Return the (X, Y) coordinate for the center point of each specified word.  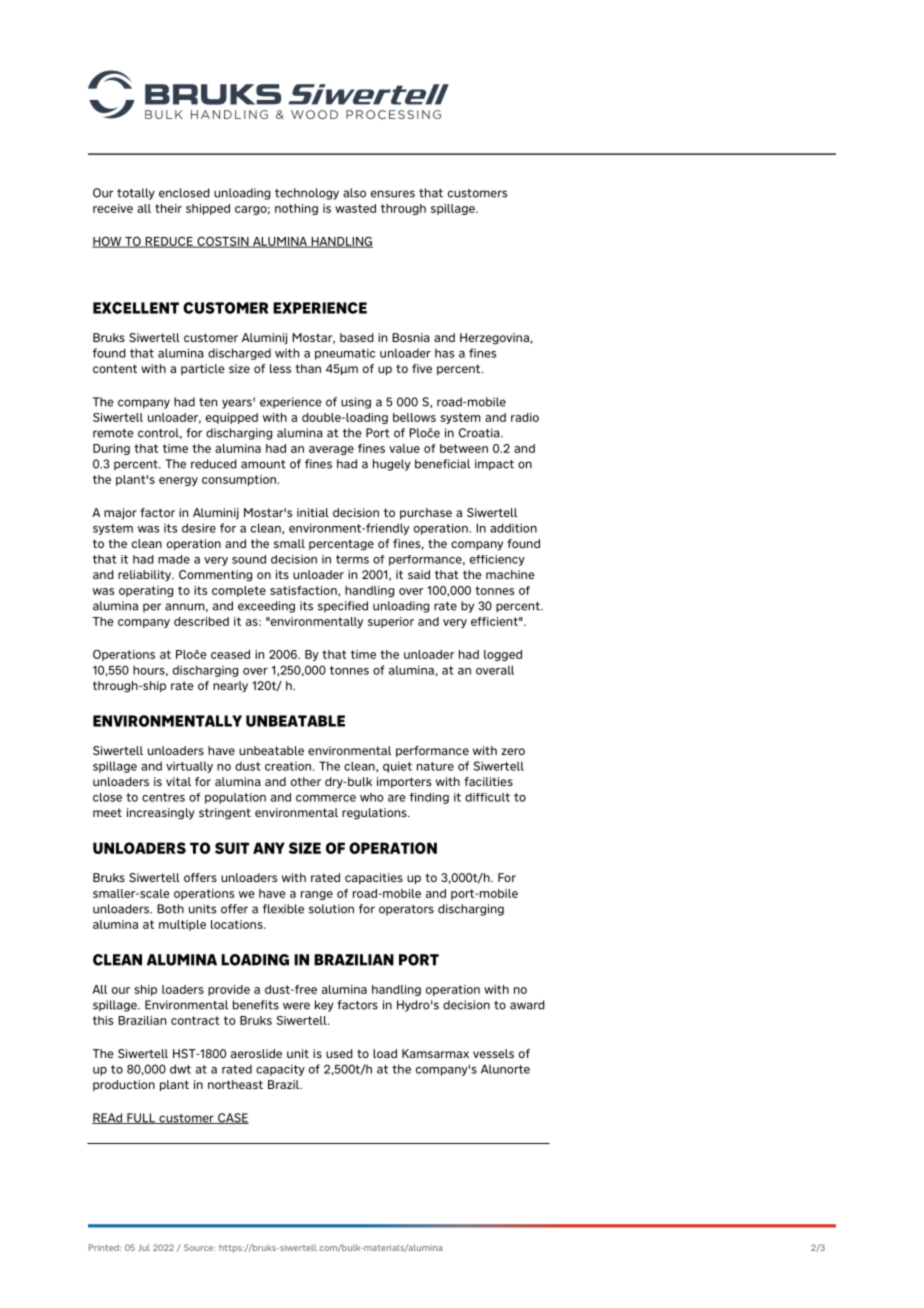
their (168, 208)
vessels (493, 1053)
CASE (232, 1118)
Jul (144, 1247)
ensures (393, 194)
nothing (296, 209)
